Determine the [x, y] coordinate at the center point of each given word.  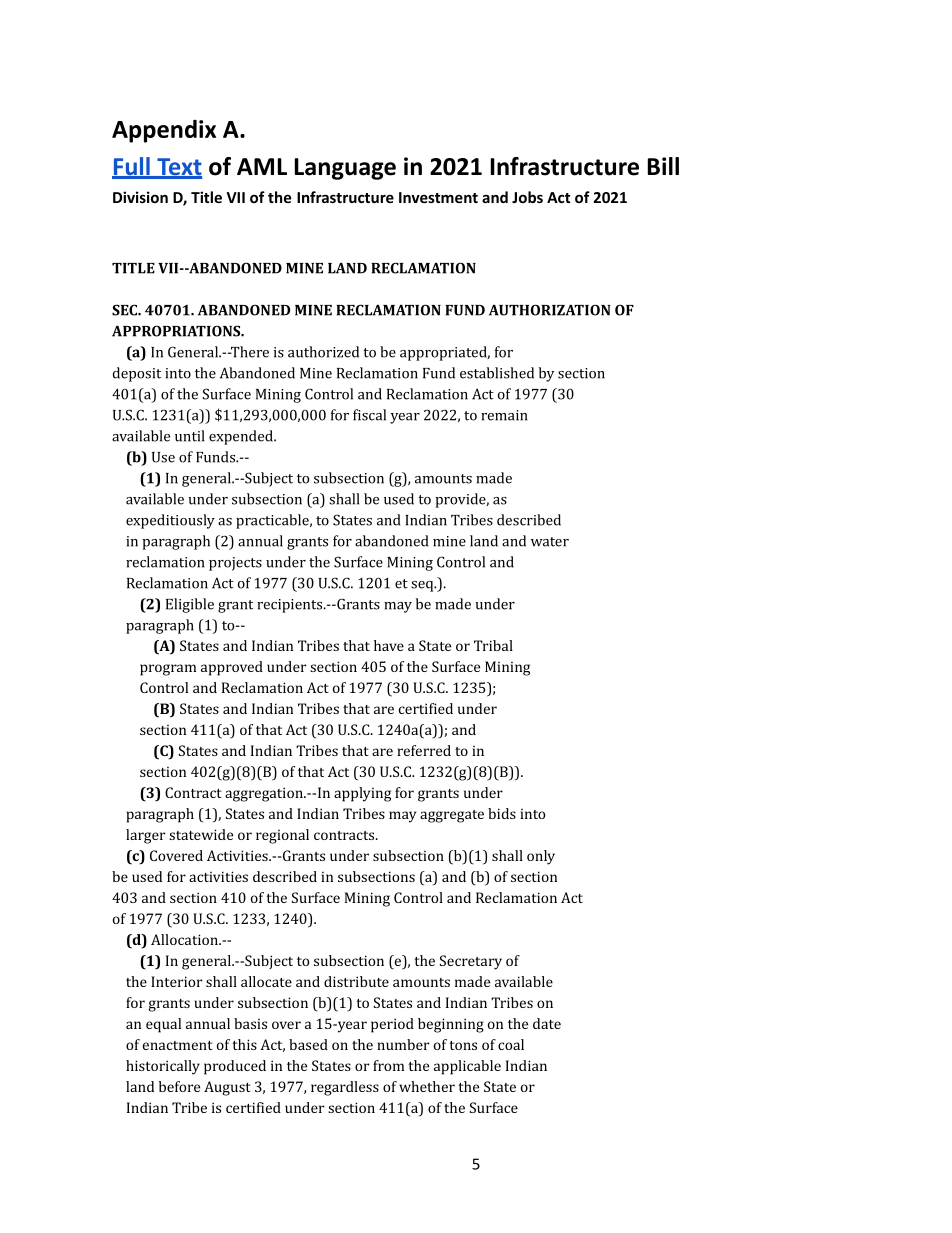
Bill [663, 166]
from [388, 1065]
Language [345, 169]
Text [178, 168]
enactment [178, 1045]
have [389, 645]
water [550, 542]
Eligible [190, 605]
